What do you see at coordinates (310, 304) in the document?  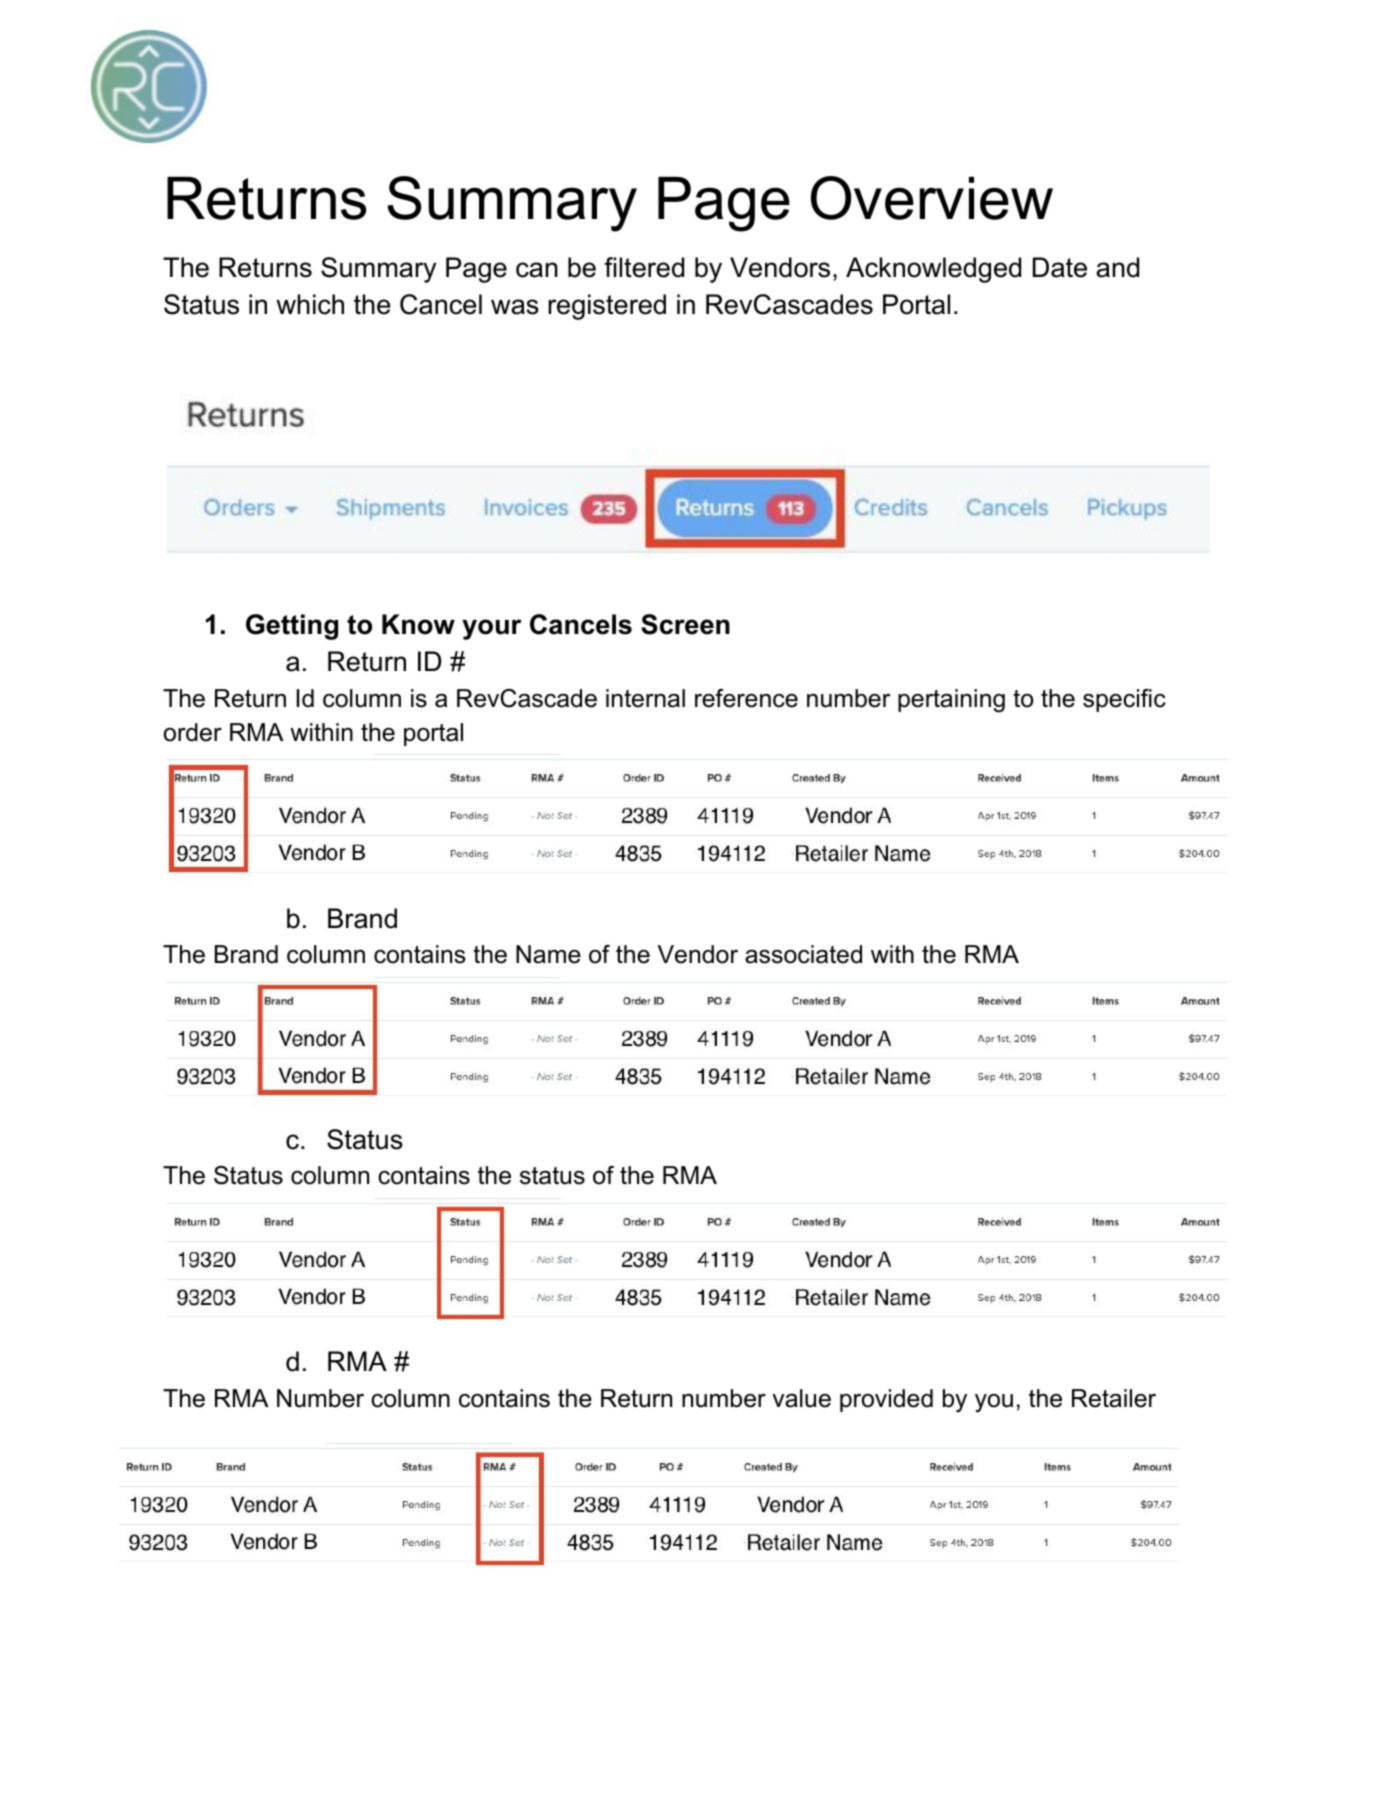 I see `which` at bounding box center [310, 304].
